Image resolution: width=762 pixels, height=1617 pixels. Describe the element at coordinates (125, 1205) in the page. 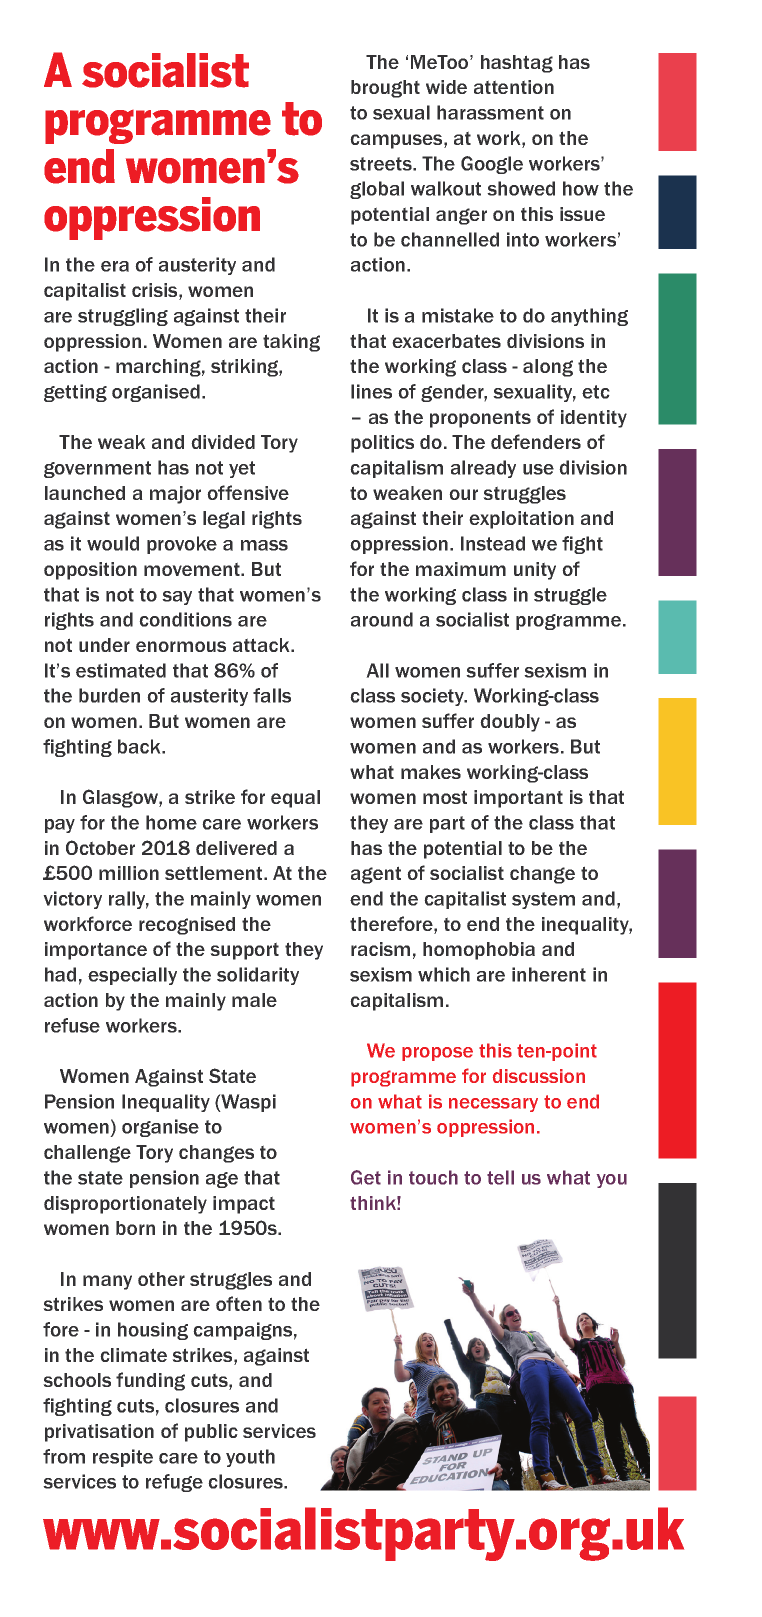

I see `disproportionately` at that location.
